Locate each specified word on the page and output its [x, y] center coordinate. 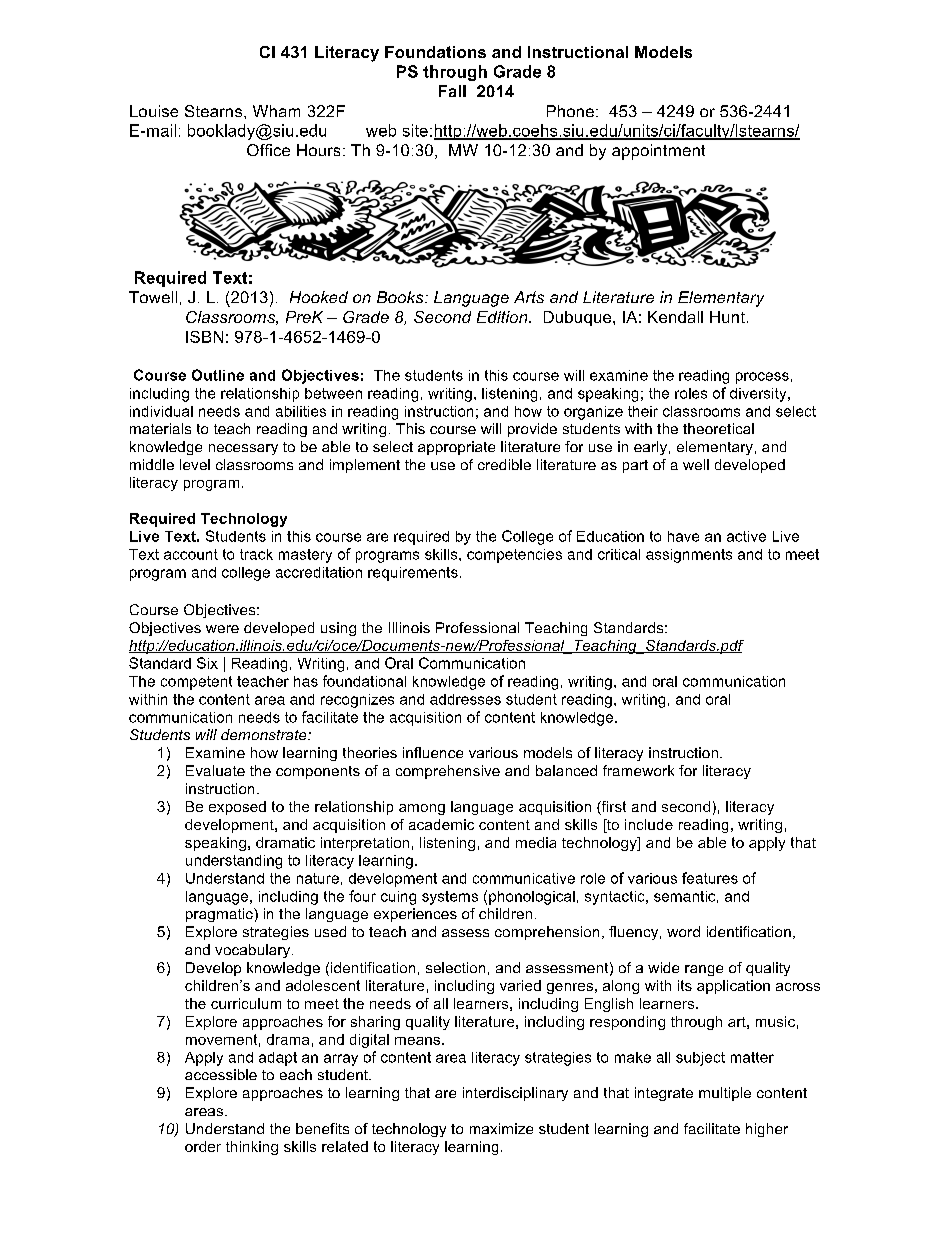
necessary [243, 449]
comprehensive [448, 772]
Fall [452, 91]
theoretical [718, 428]
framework [638, 770]
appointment [658, 152]
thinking [252, 1148]
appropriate [456, 448]
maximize [501, 1128]
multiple [725, 1094]
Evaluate [215, 770]
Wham [276, 111]
